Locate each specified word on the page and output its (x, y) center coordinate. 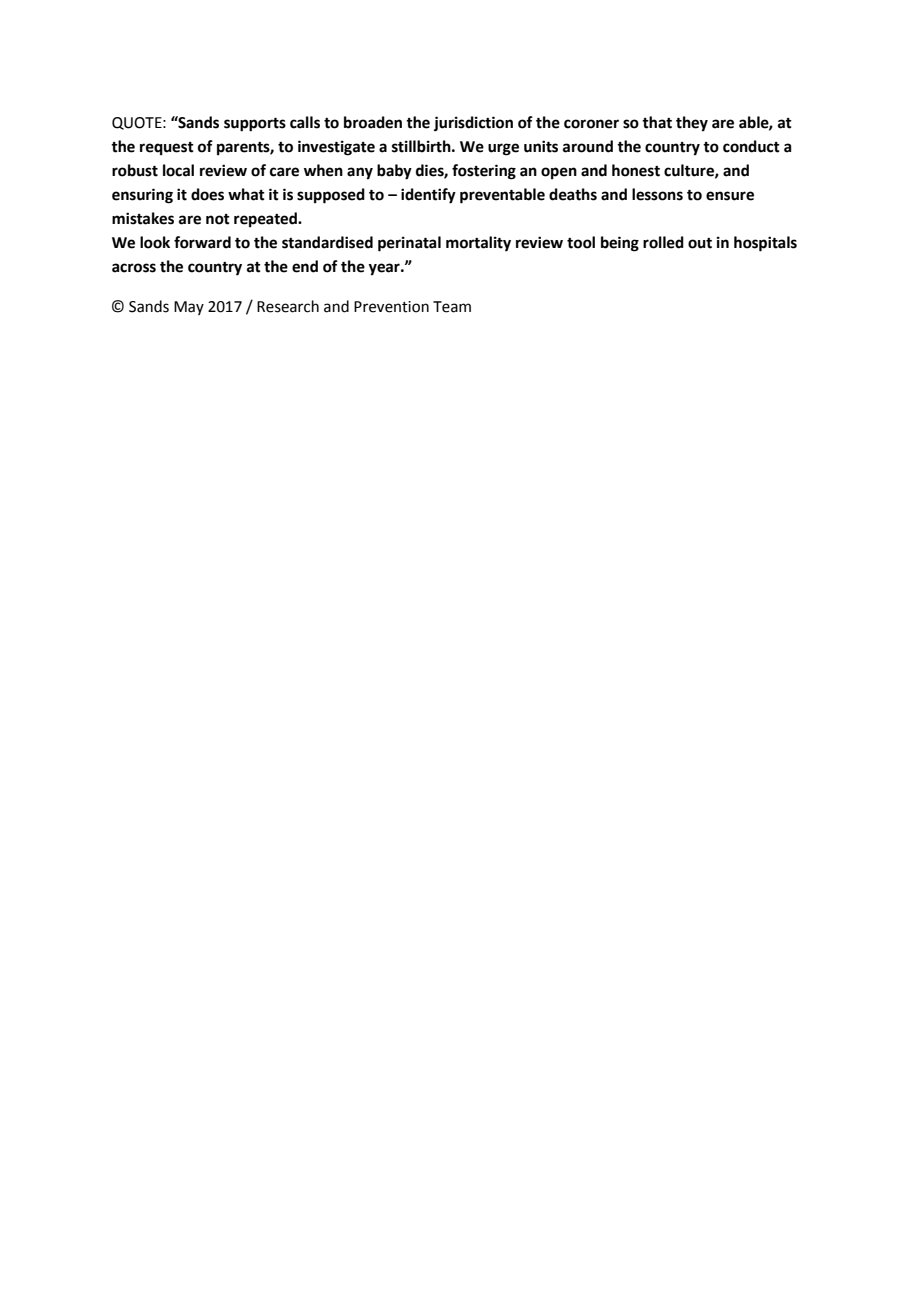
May (189, 308)
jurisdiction (473, 124)
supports (255, 125)
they (692, 124)
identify (428, 196)
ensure (730, 196)
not (218, 219)
